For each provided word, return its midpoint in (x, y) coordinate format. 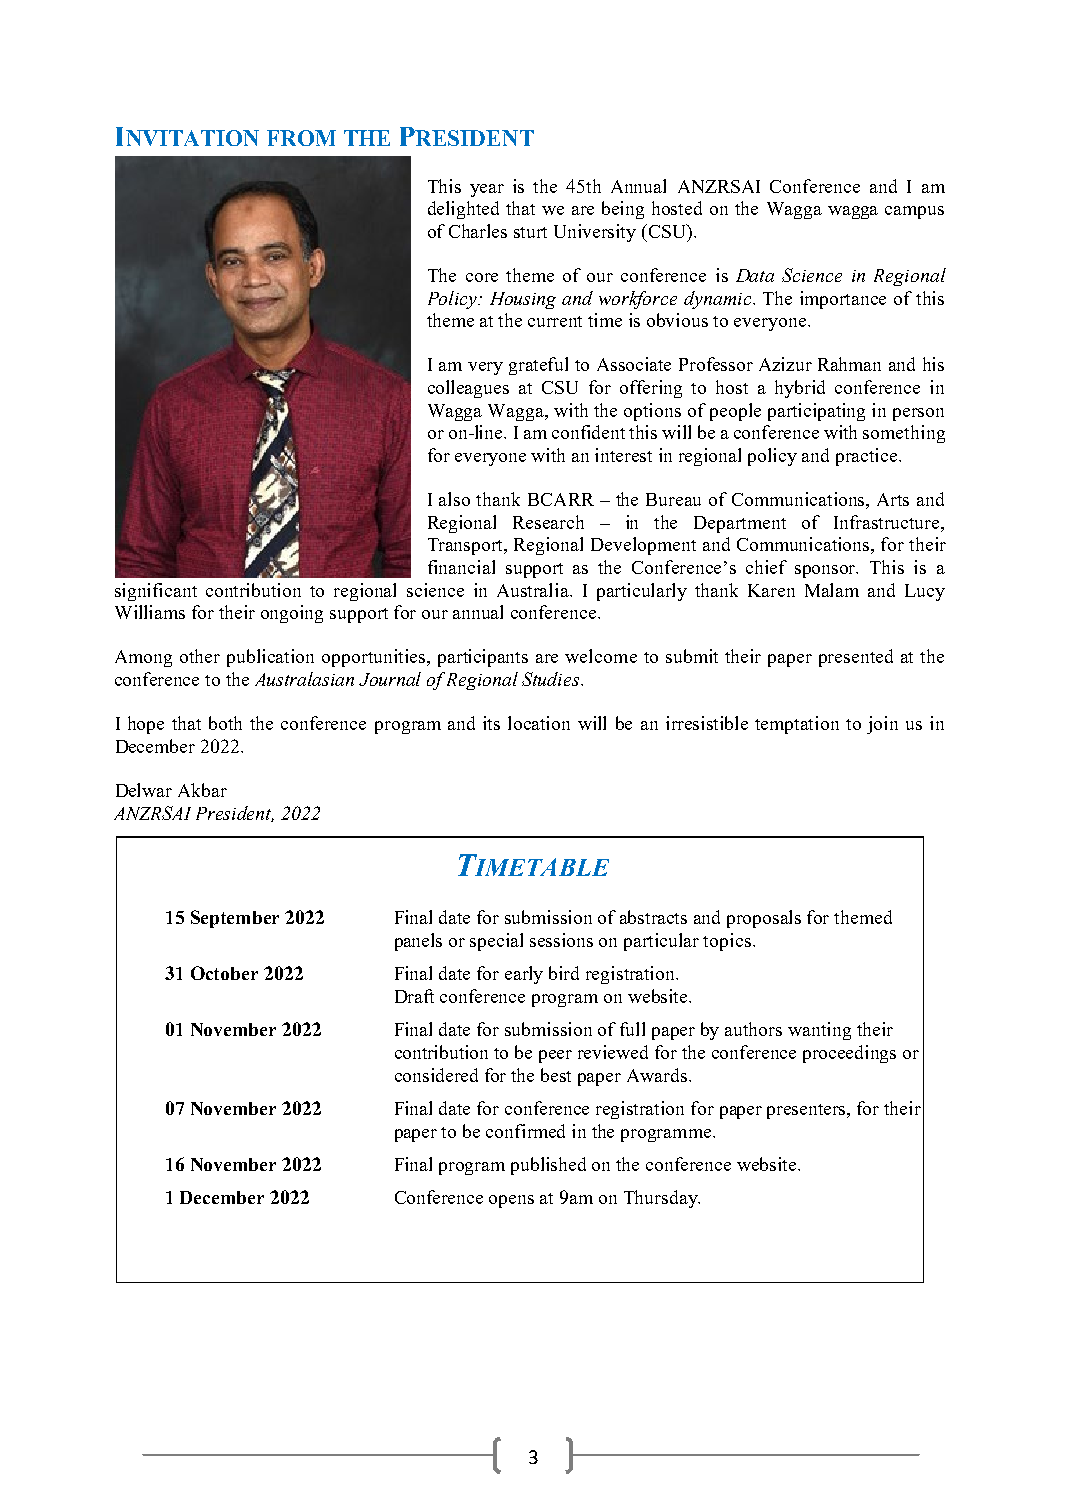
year (487, 190)
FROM (301, 138)
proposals (764, 919)
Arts (893, 499)
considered (436, 1075)
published (548, 1166)
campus (914, 212)
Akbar (202, 790)
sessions (561, 940)
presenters (808, 1111)
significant (156, 592)
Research (548, 522)
